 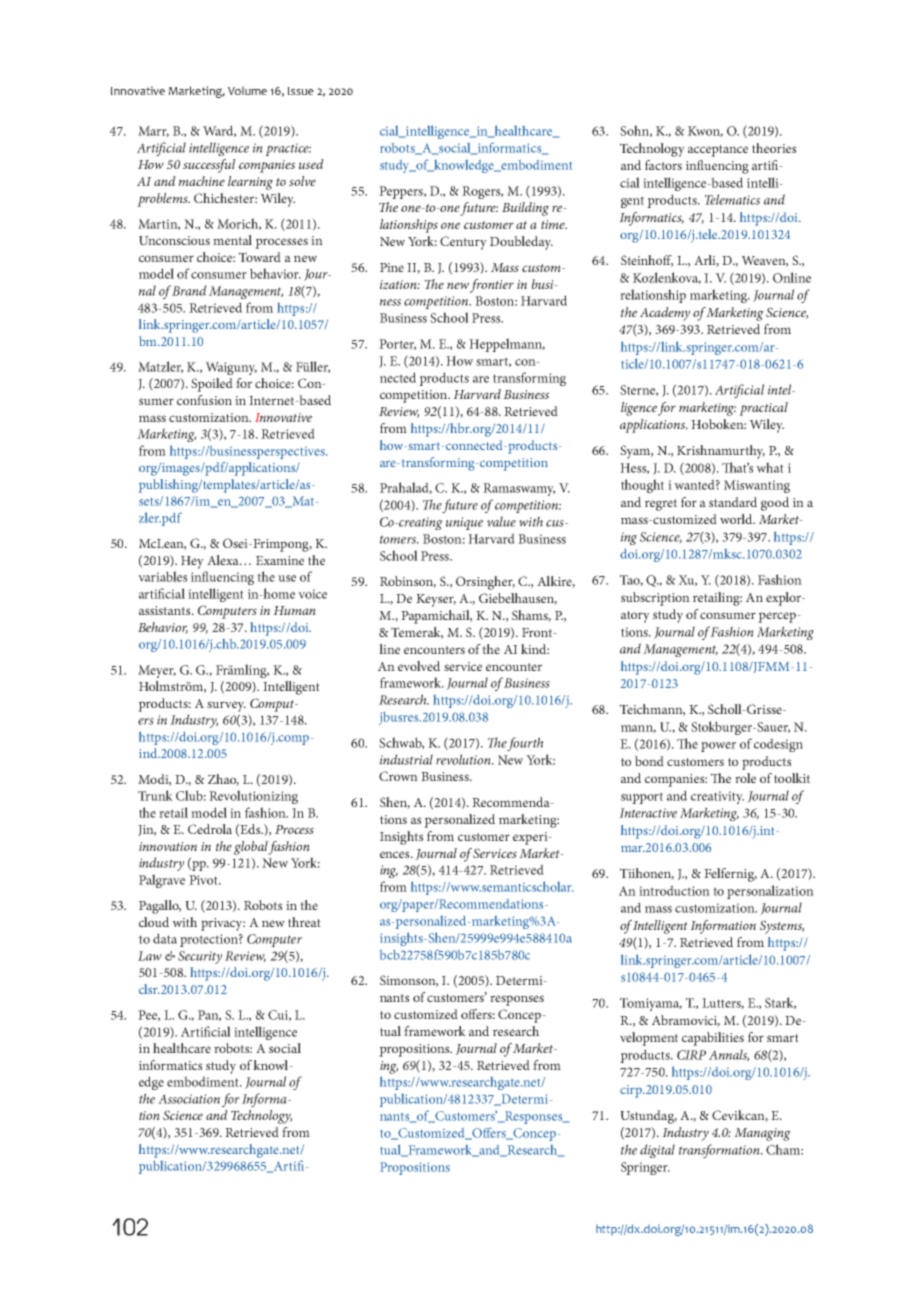 I want to click on acceptance, so click(x=718, y=151).
